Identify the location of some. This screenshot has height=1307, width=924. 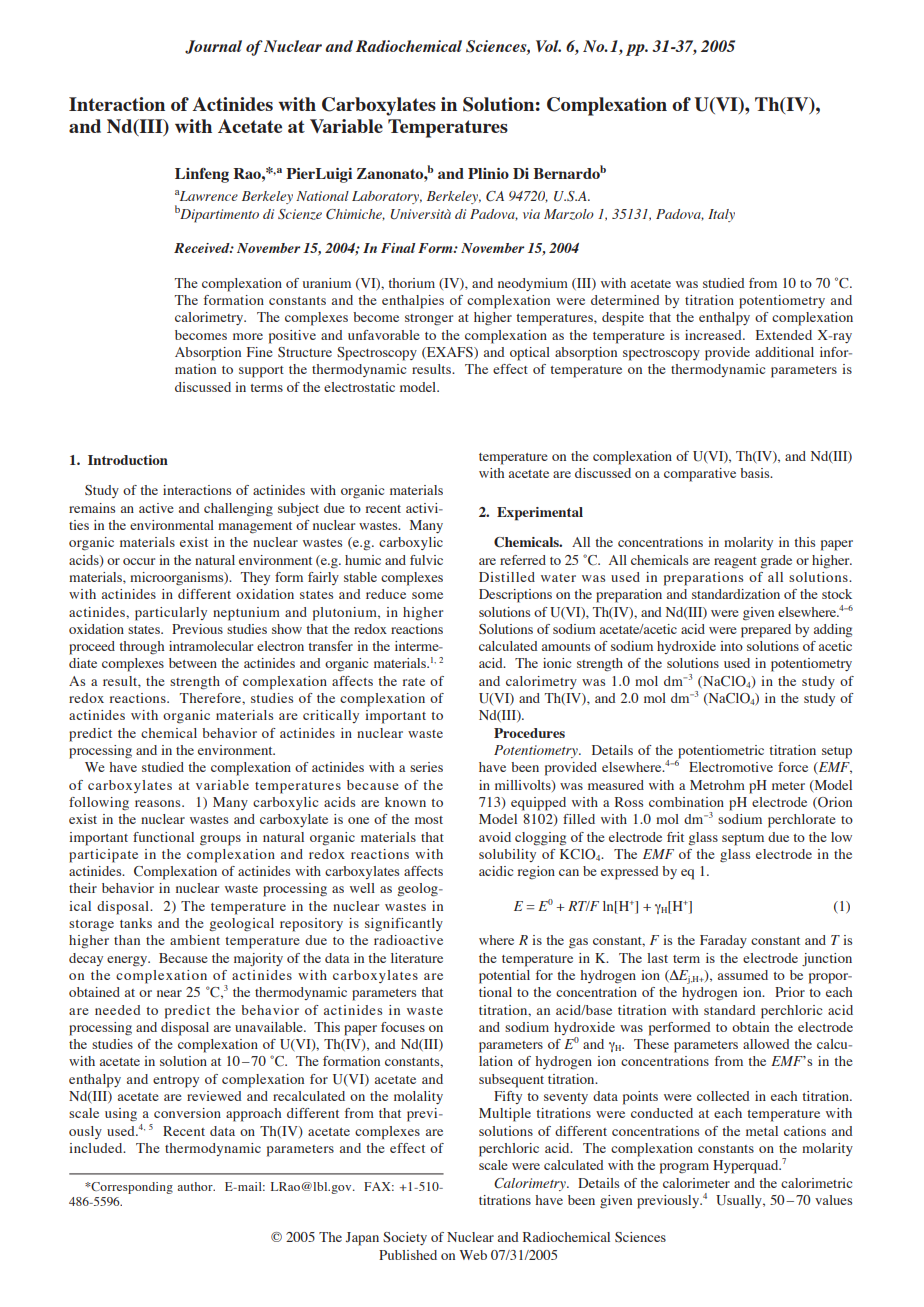
(427, 595).
